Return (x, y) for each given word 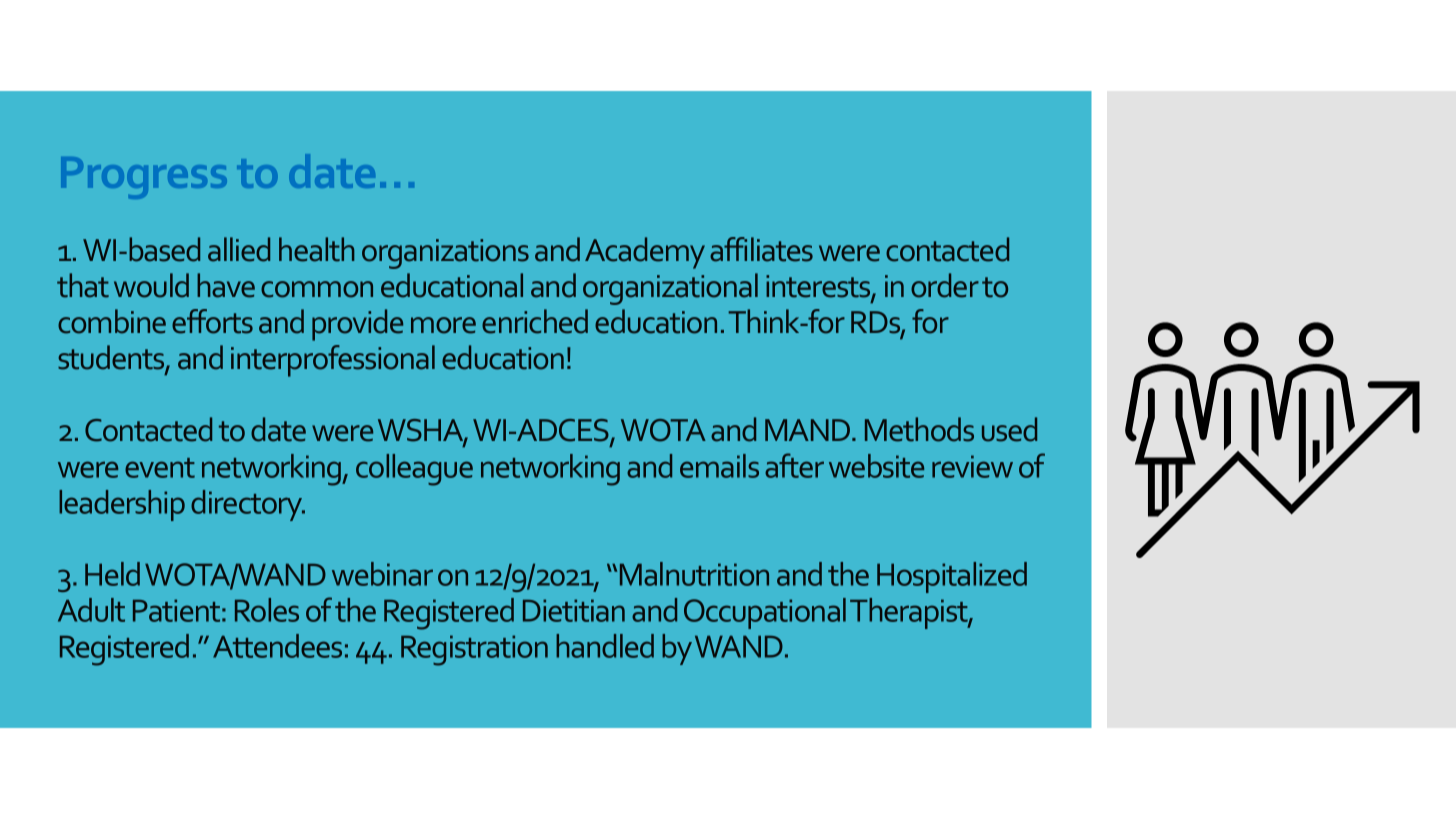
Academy (645, 253)
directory (248, 505)
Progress (144, 178)
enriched (535, 321)
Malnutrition (694, 574)
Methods (919, 429)
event (160, 468)
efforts (212, 321)
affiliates (761, 249)
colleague (414, 470)
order (945, 285)
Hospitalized (952, 577)
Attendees (277, 646)
